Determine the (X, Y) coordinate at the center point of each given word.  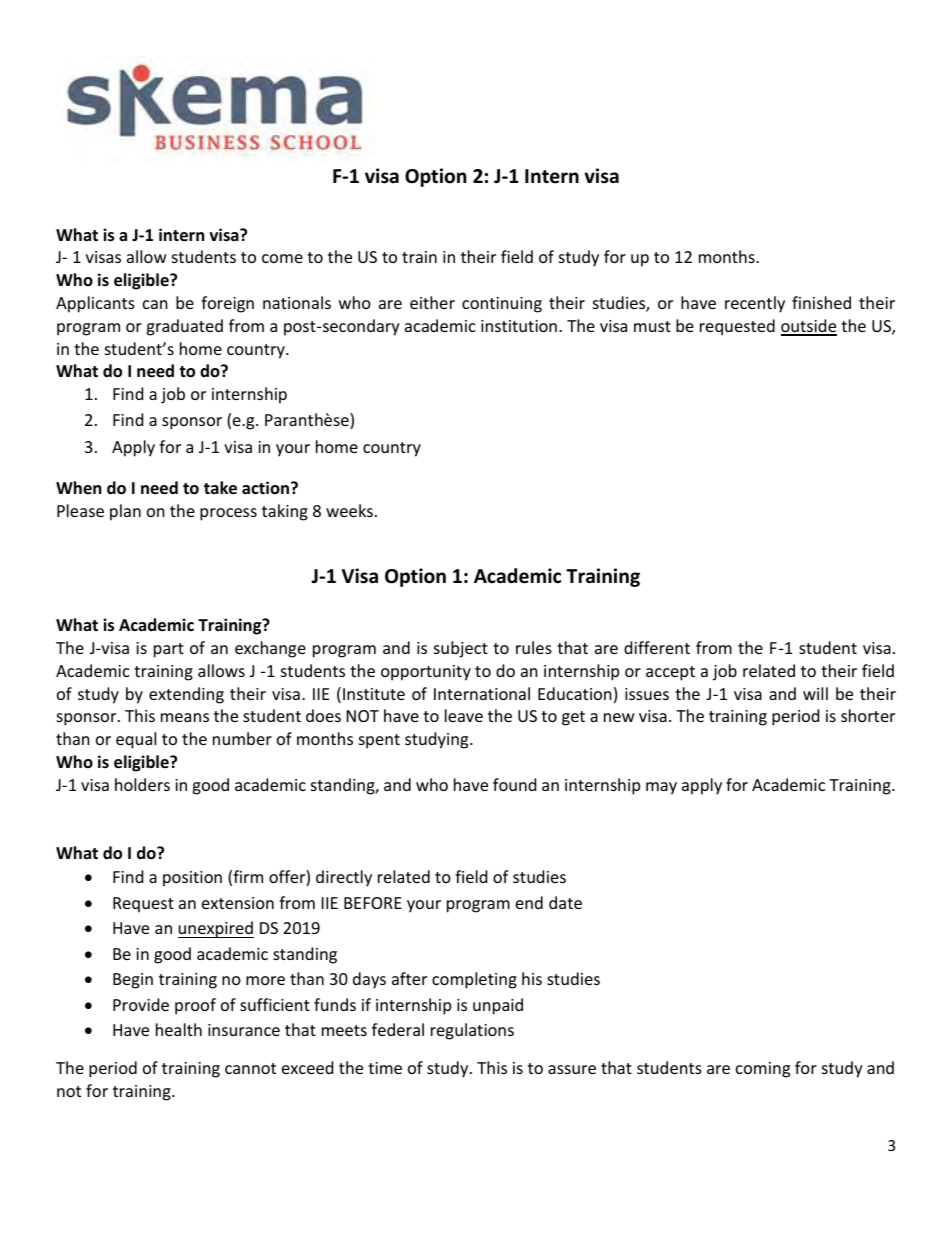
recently (755, 304)
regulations (472, 1031)
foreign (227, 304)
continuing (502, 305)
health (179, 1029)
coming (763, 1070)
